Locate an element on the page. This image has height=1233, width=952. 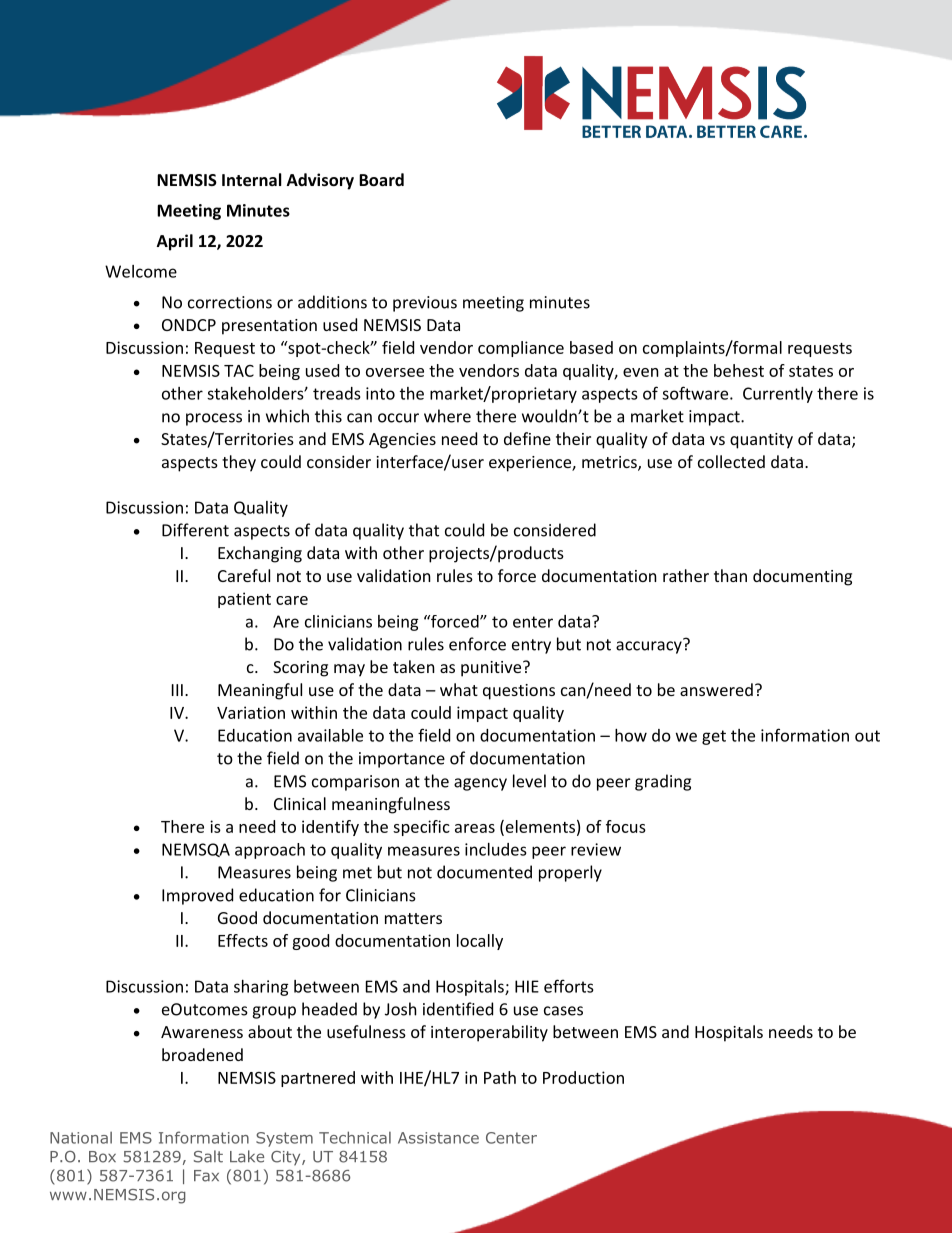
III is located at coordinates (177, 690).
